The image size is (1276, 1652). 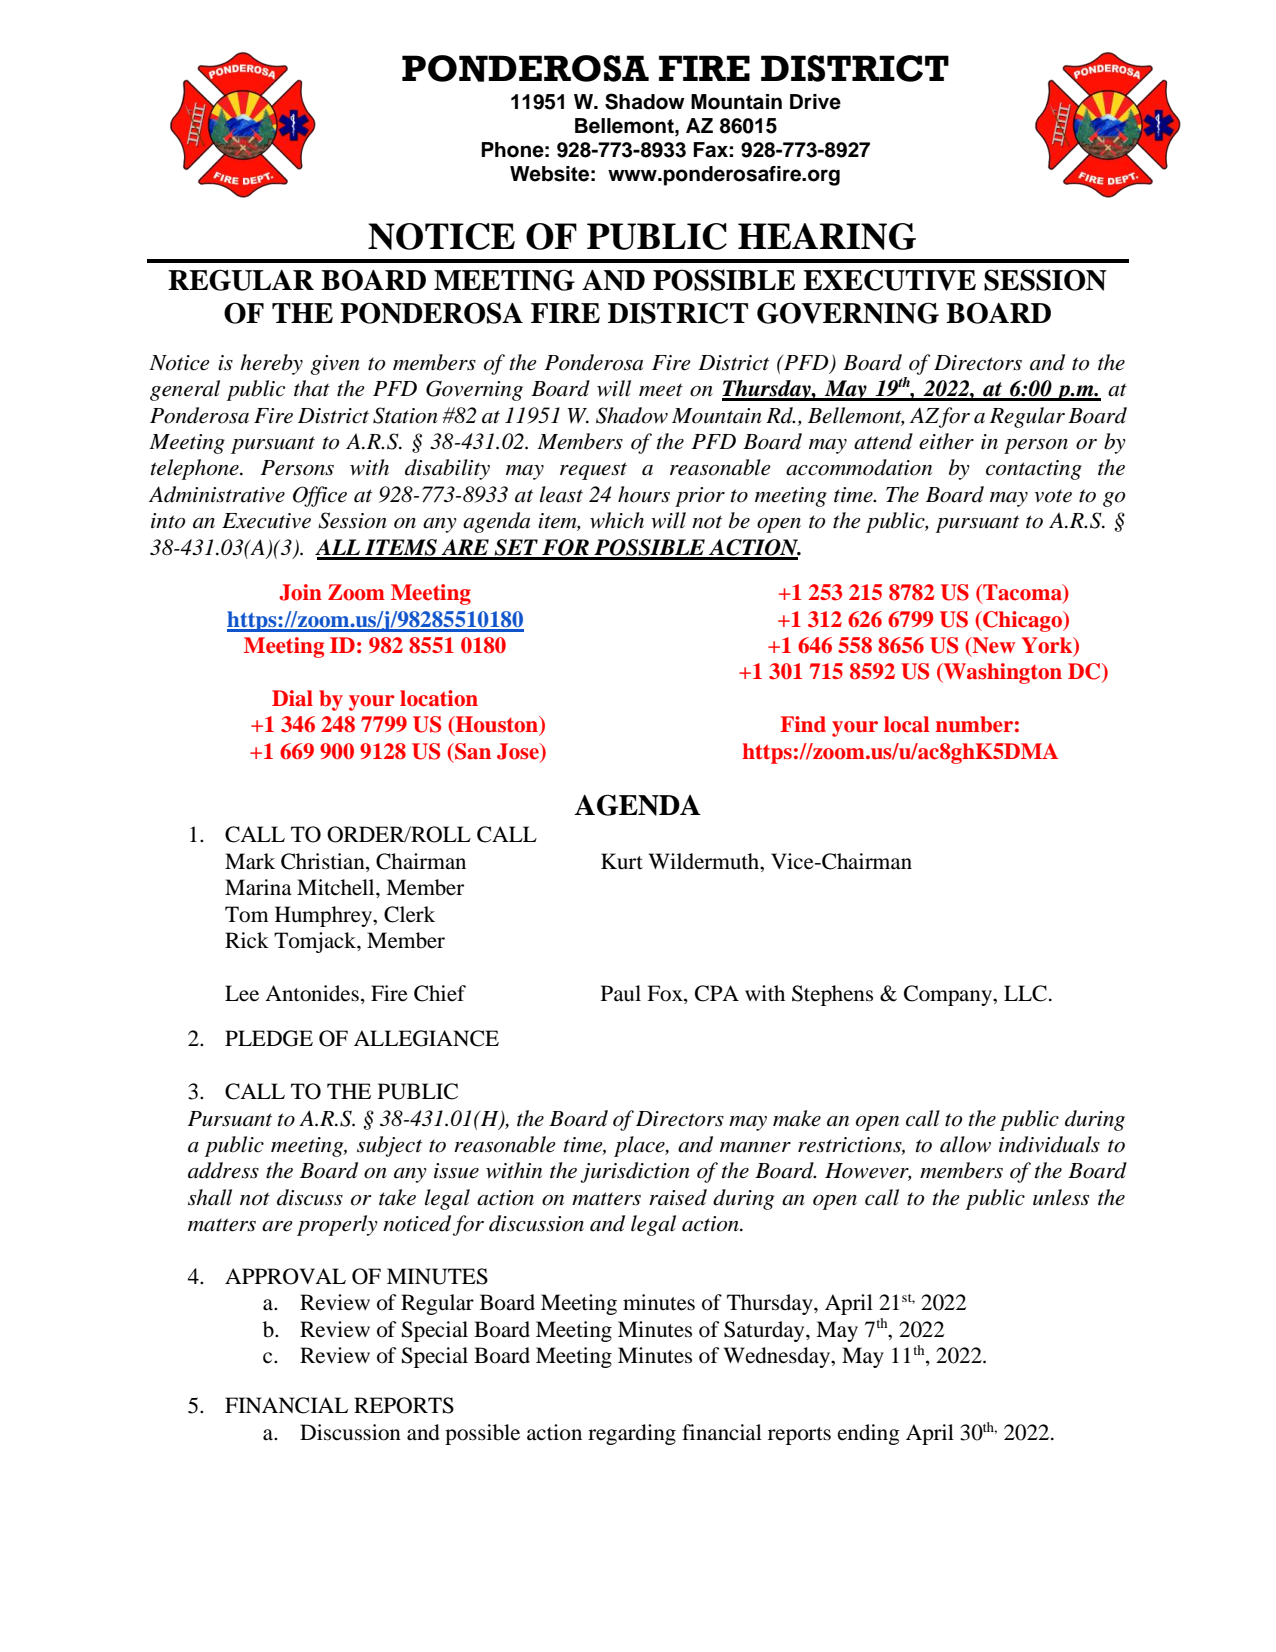 What do you see at coordinates (632, 1434) in the document?
I see `regarding` at bounding box center [632, 1434].
